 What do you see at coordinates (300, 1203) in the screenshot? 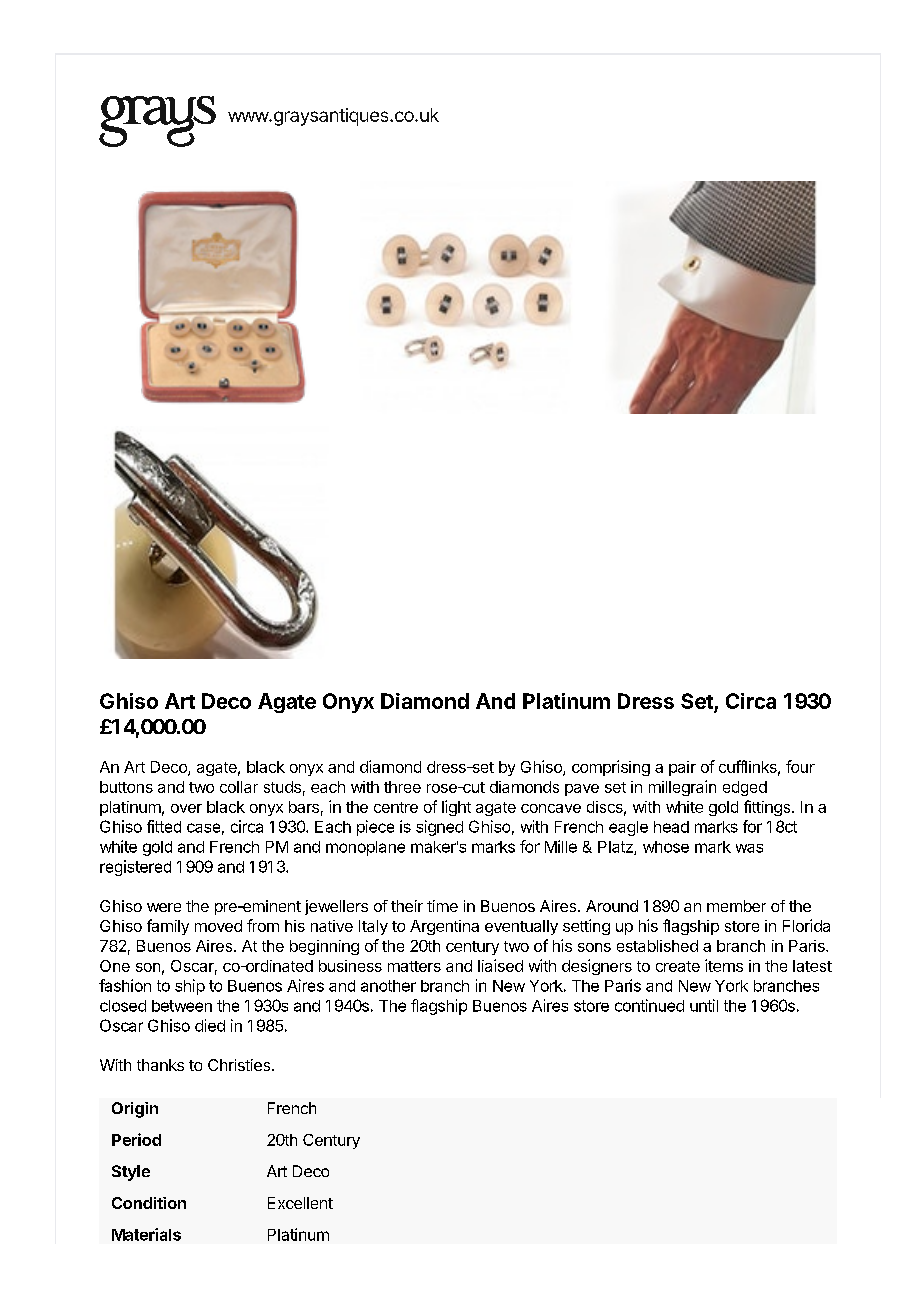
I see `Excellent` at bounding box center [300, 1203].
